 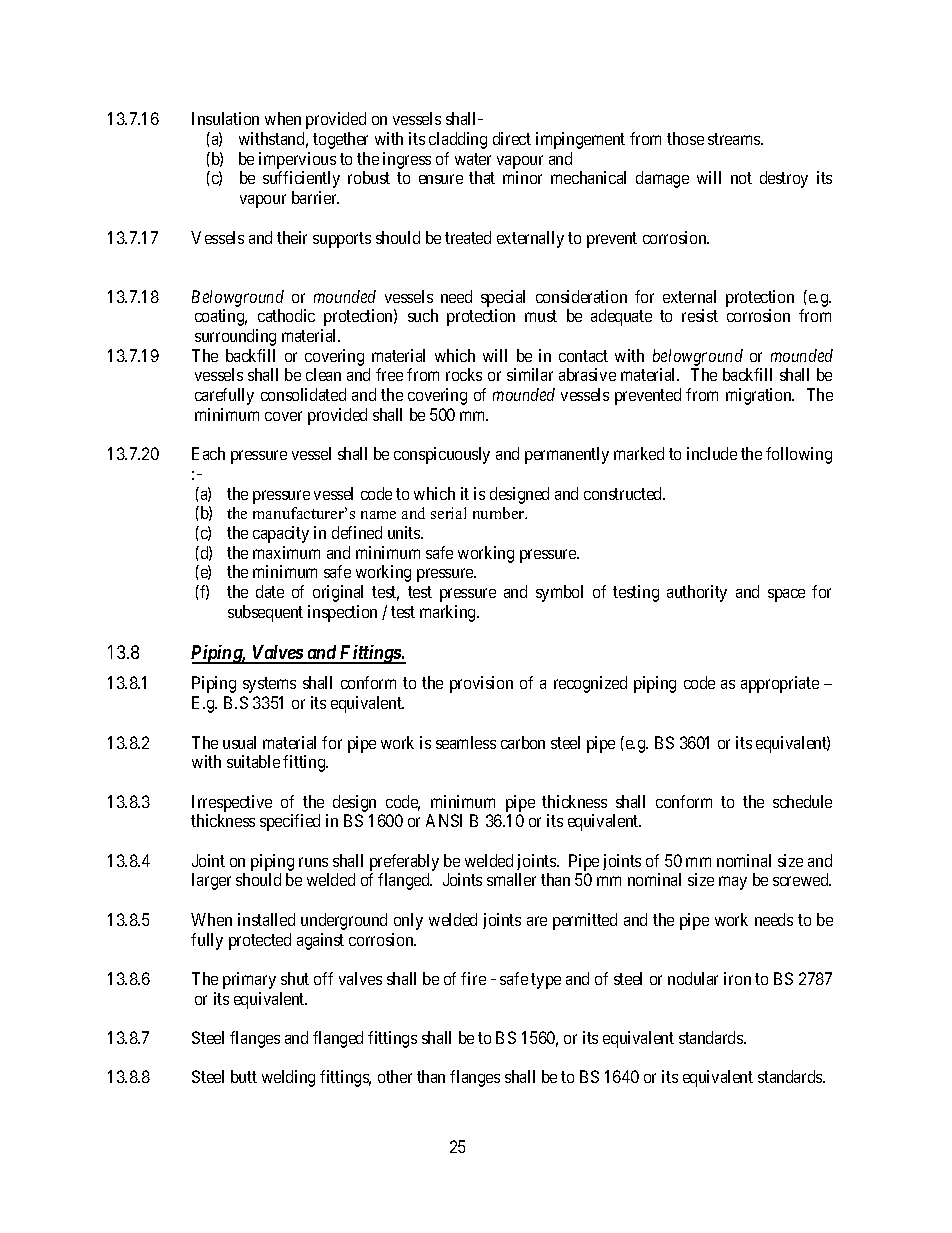 What do you see at coordinates (512, 138) in the document?
I see `direct` at bounding box center [512, 138].
